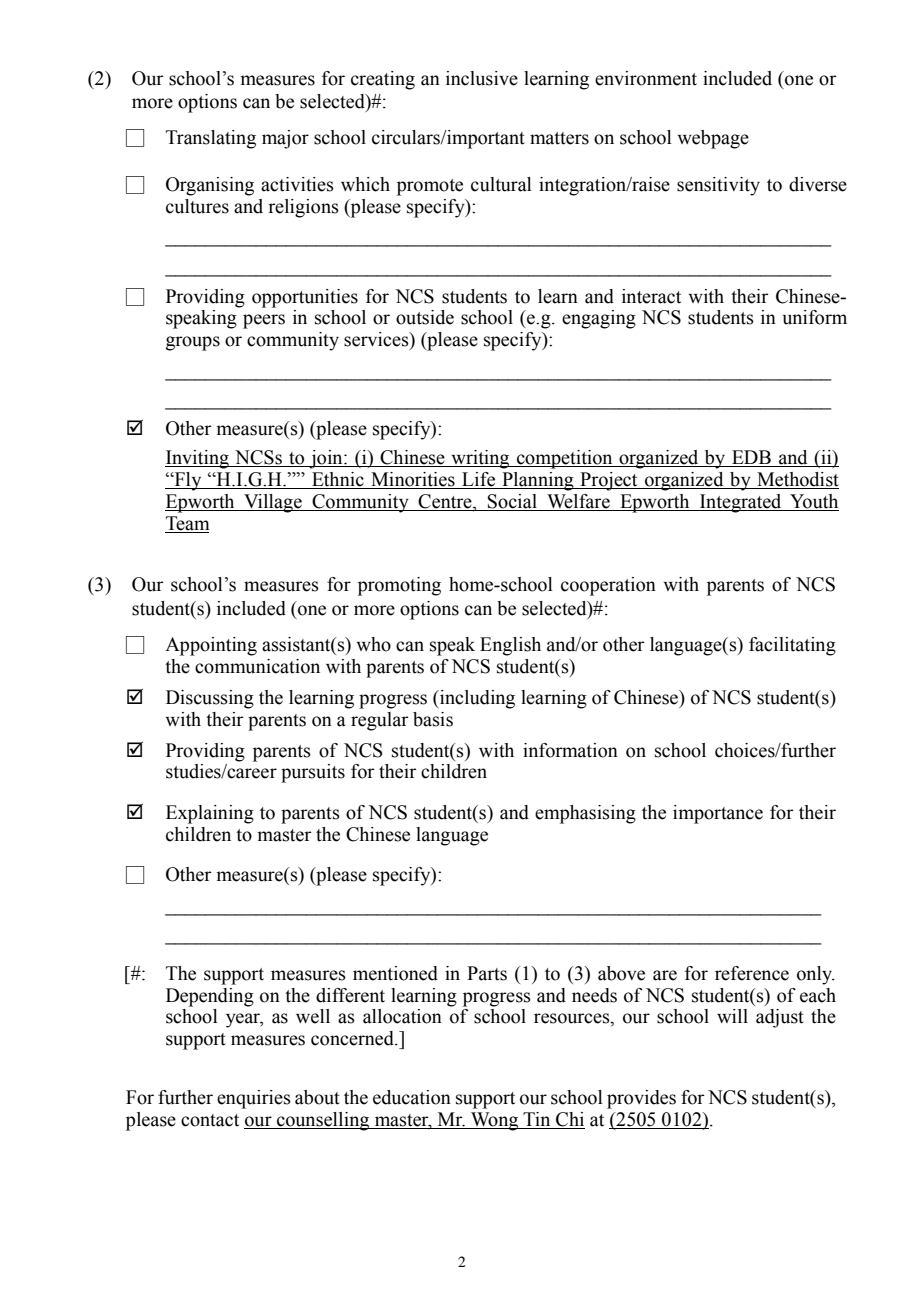 Image resolution: width=924 pixels, height=1308 pixels. What do you see at coordinates (792, 646) in the screenshot?
I see `facilitating` at bounding box center [792, 646].
